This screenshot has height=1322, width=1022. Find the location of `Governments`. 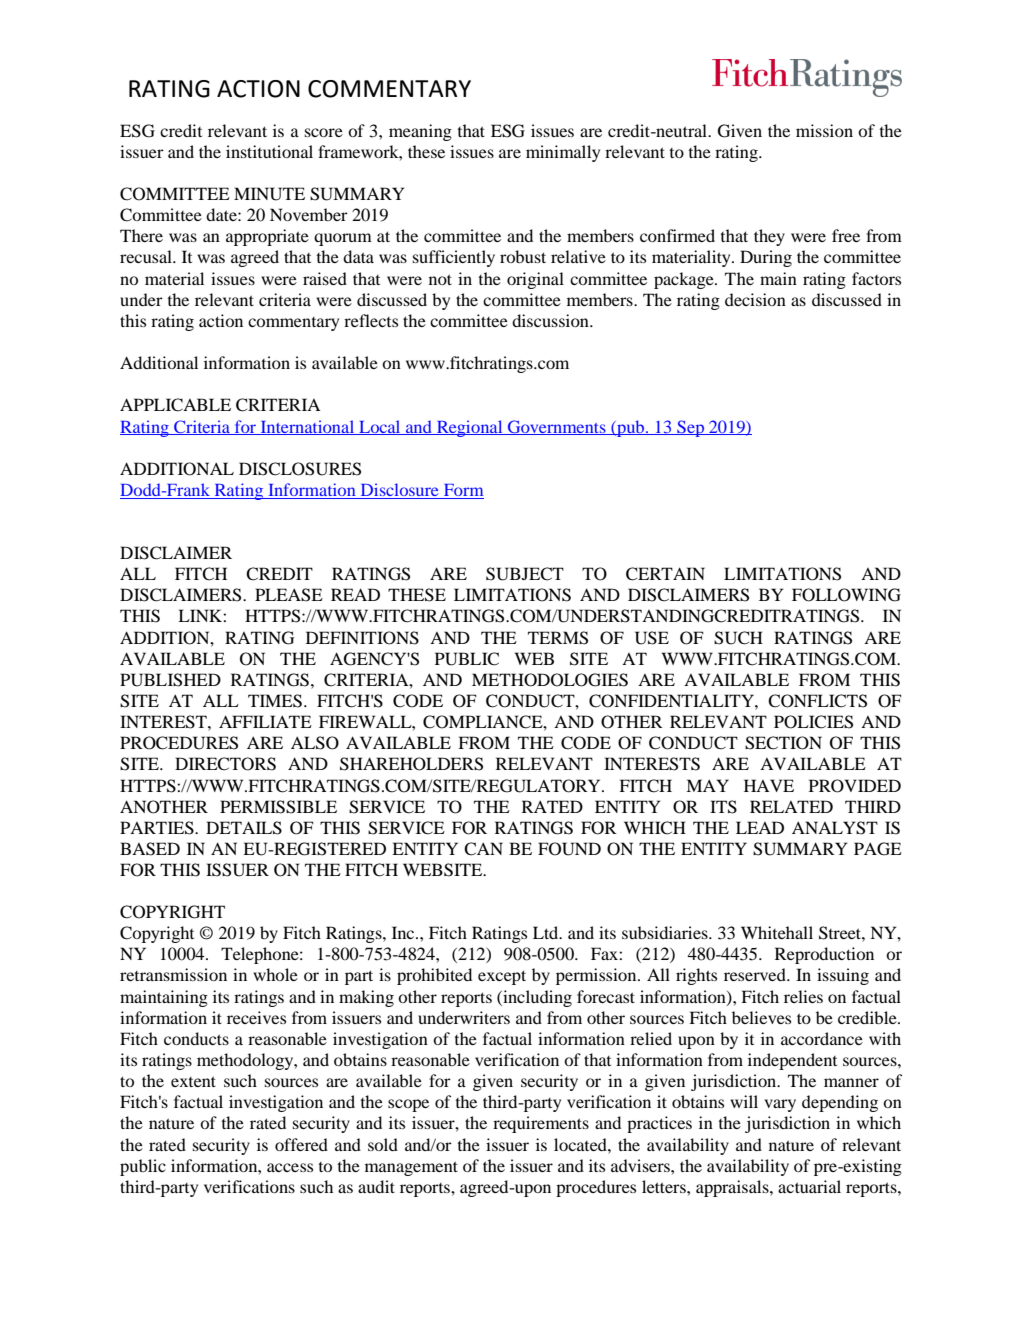

Governments is located at coordinates (557, 427).
